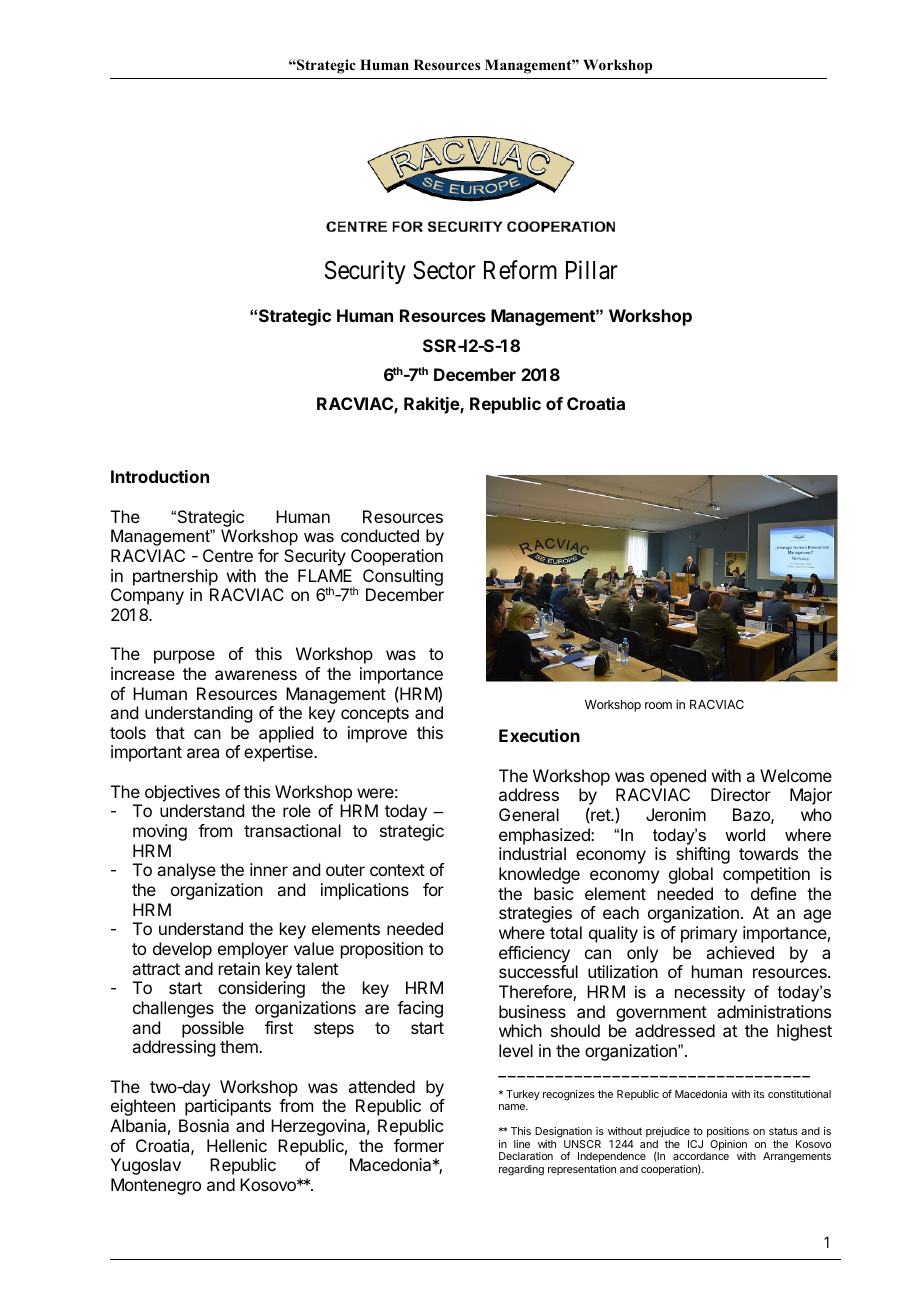 The image size is (924, 1308). What do you see at coordinates (520, 270) in the screenshot?
I see `Reform` at bounding box center [520, 270].
